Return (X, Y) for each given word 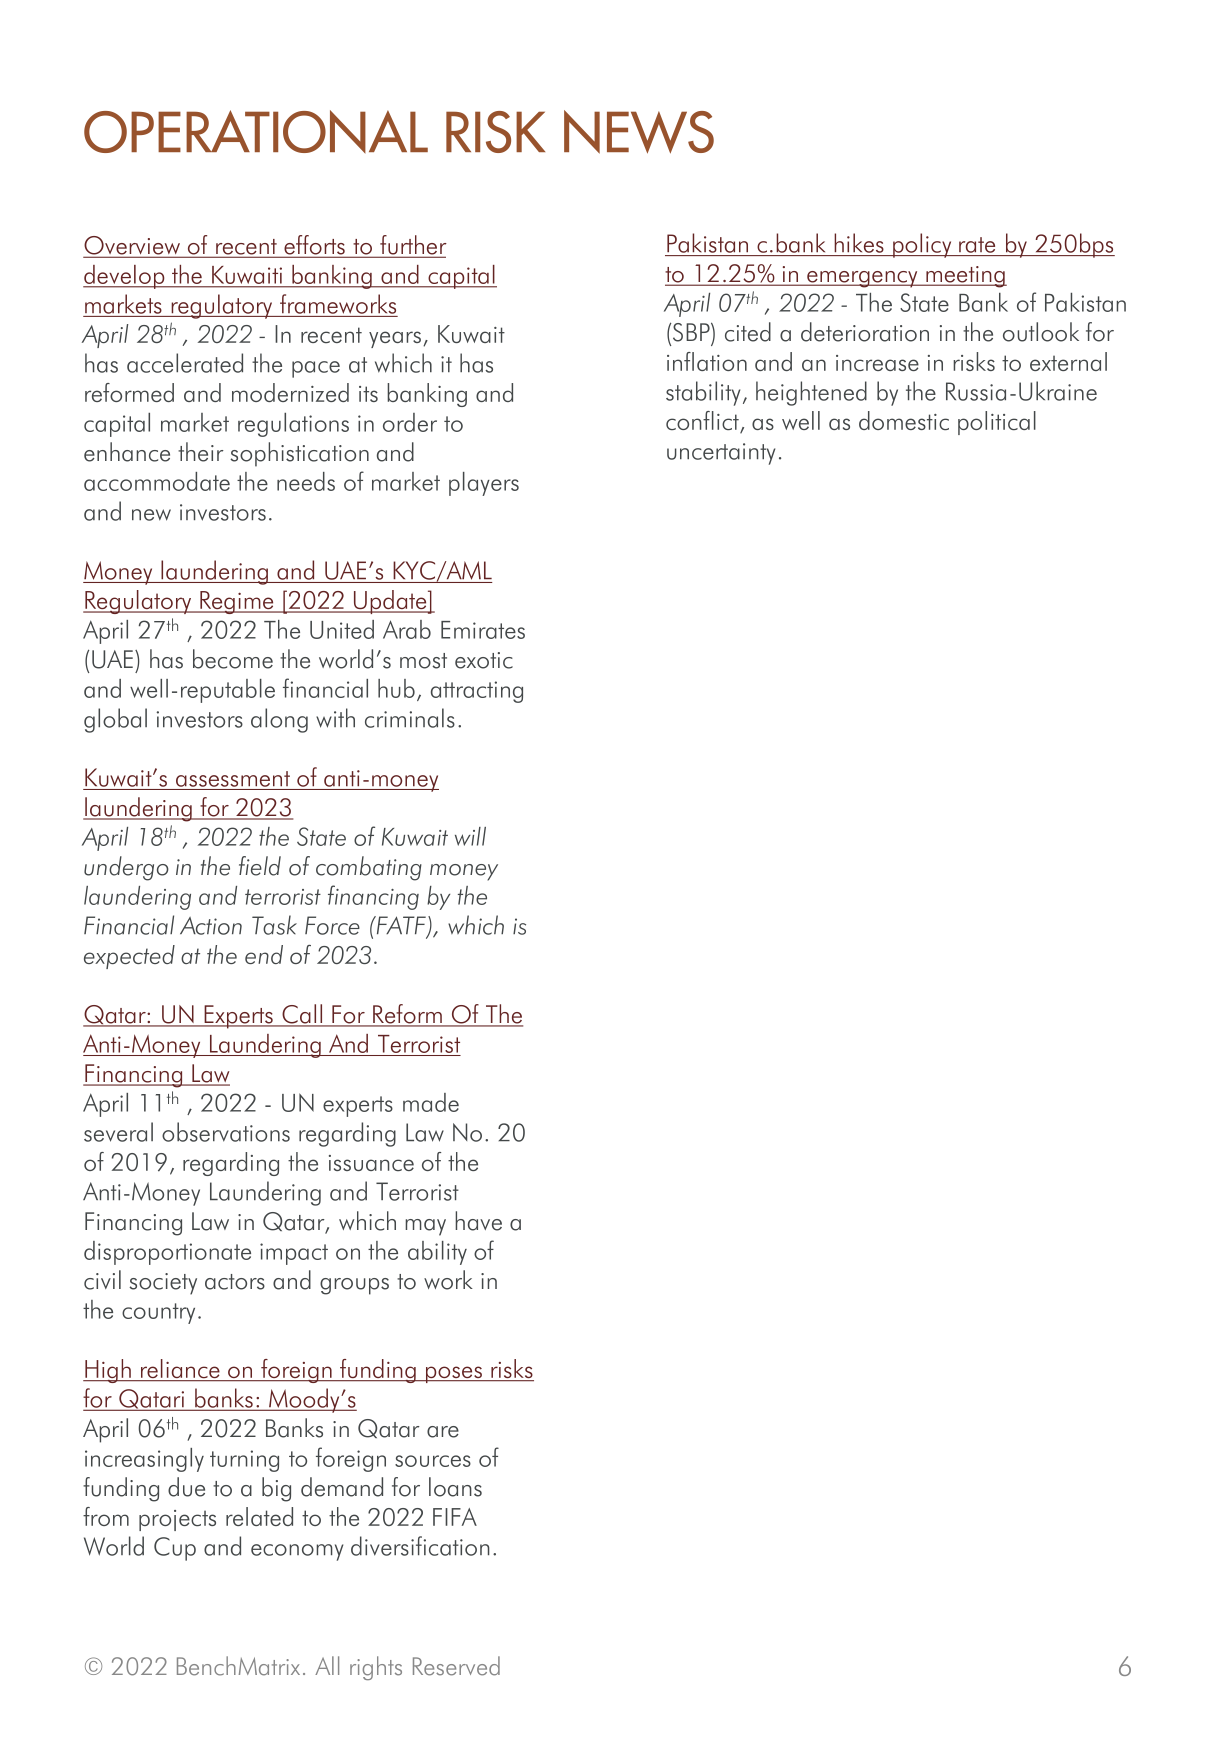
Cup (175, 1549)
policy (922, 245)
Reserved (456, 1666)
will (470, 836)
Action (211, 926)
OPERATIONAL (256, 131)
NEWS (639, 132)
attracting (477, 692)
